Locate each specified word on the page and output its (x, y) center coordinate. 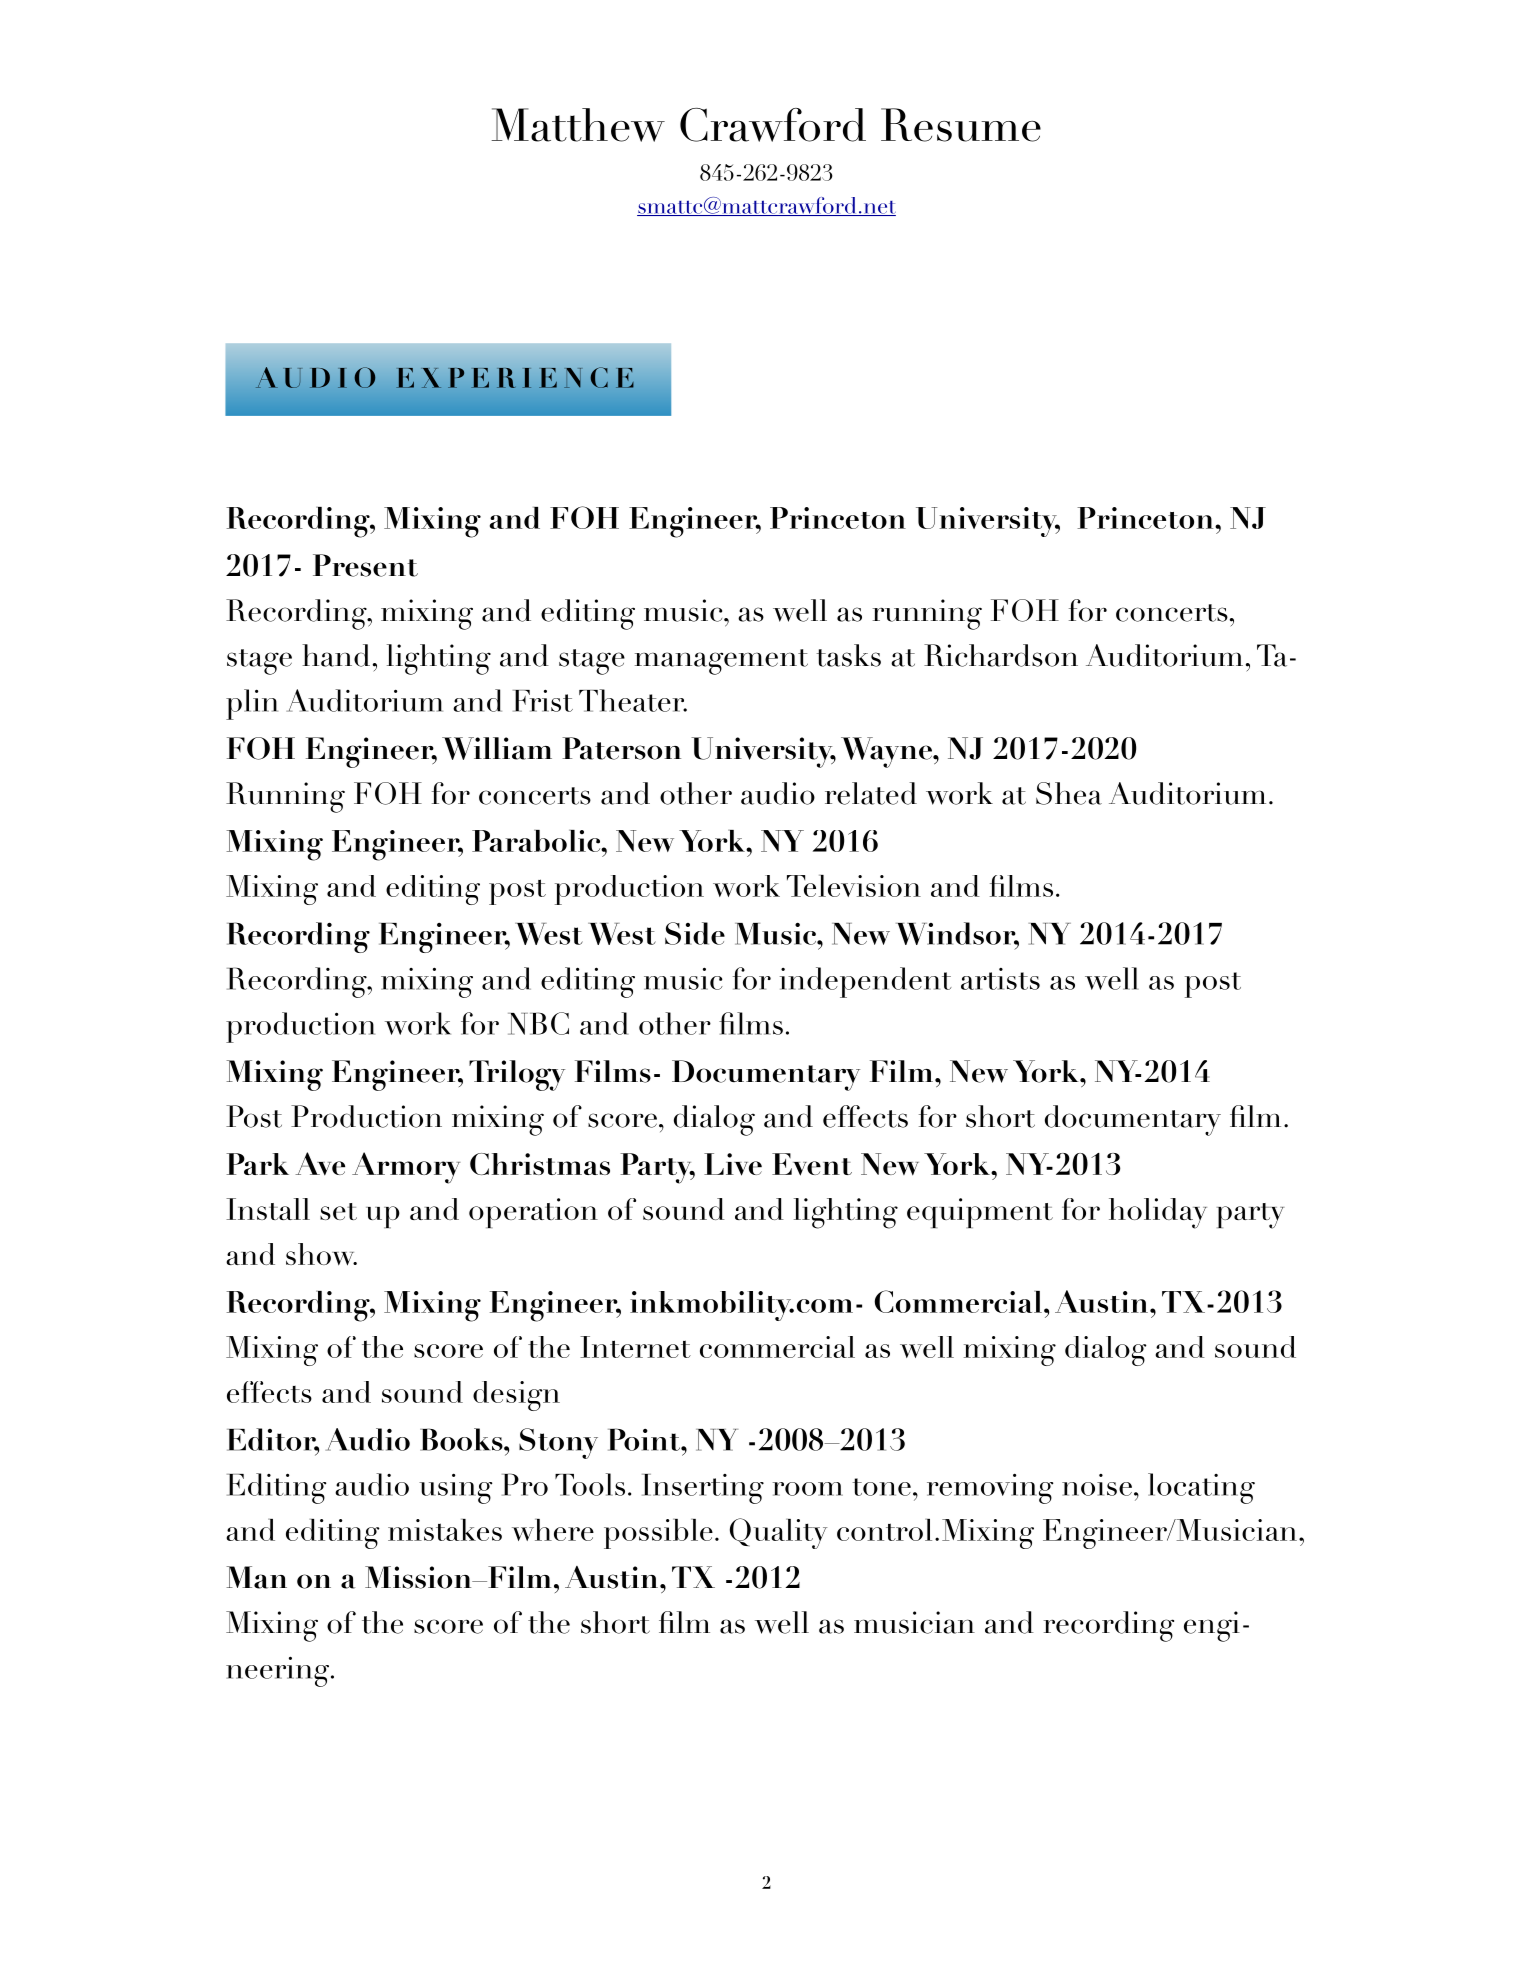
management (721, 662)
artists (1000, 979)
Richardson (1001, 655)
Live (733, 1164)
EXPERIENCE (515, 377)
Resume (961, 125)
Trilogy (517, 1075)
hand (336, 655)
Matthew (578, 125)
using (455, 1488)
